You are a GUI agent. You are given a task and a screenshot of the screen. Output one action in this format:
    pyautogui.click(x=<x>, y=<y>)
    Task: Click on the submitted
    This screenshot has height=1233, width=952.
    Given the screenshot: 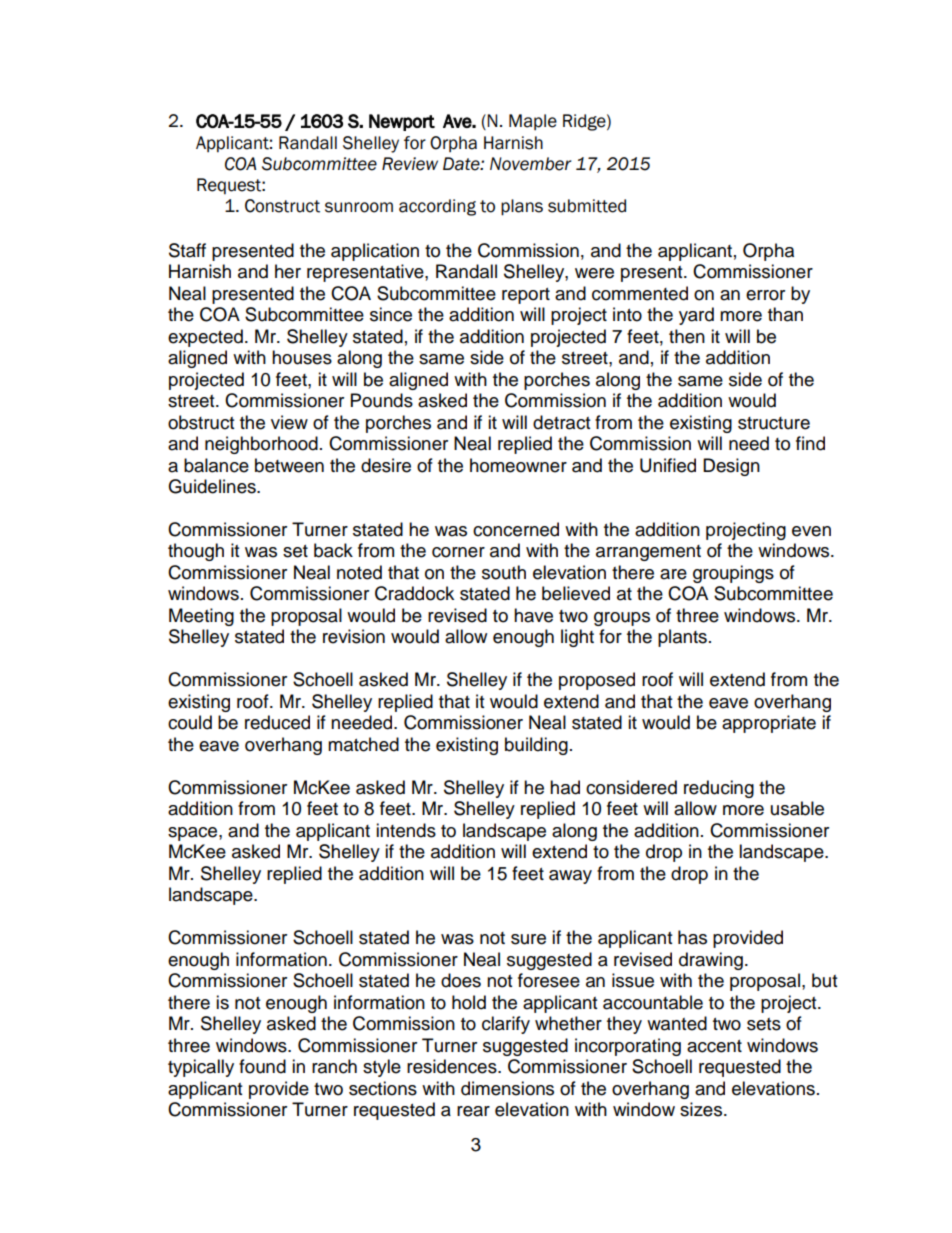 What is the action you would take?
    pyautogui.click(x=587, y=206)
